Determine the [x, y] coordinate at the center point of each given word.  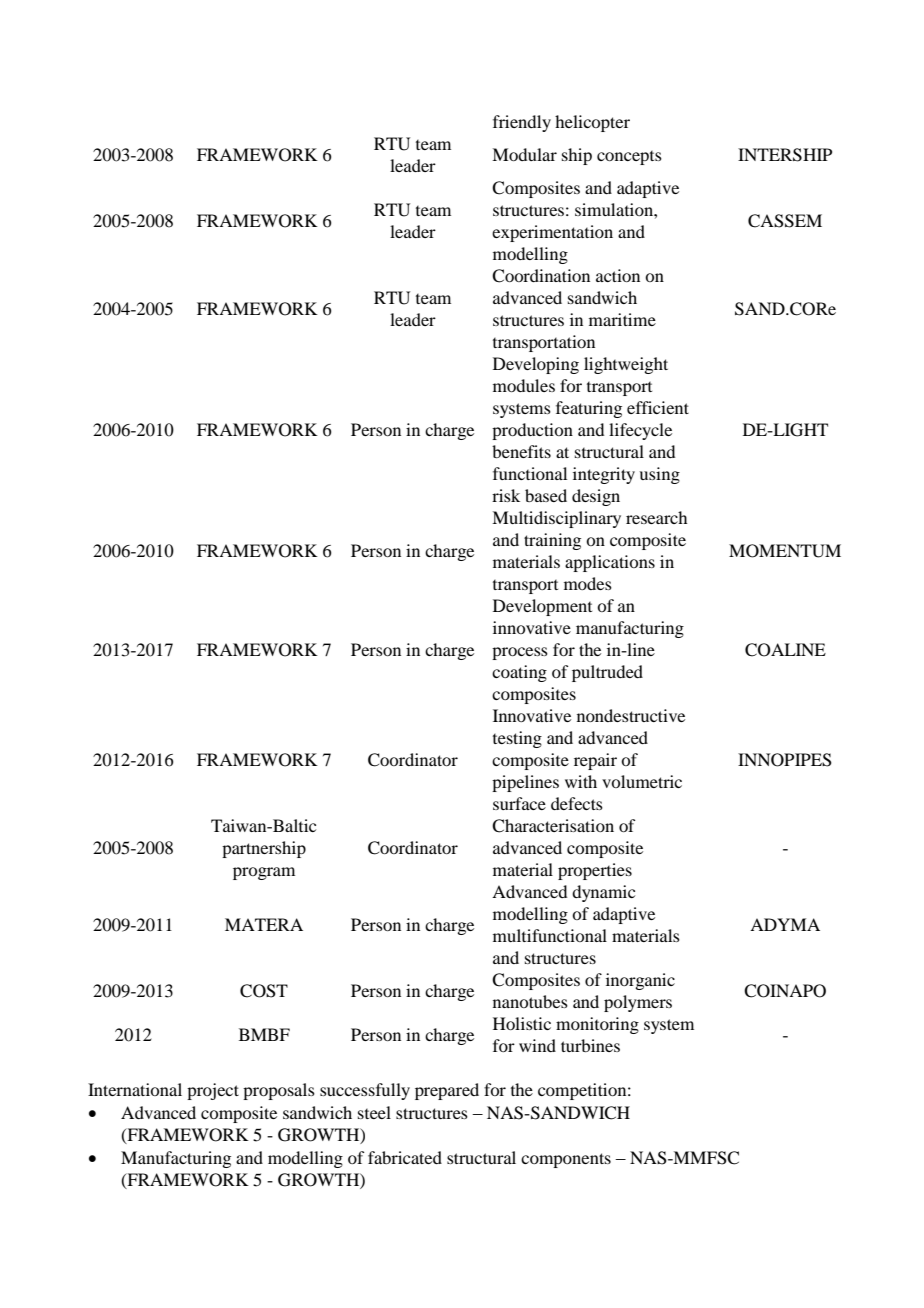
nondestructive [631, 715]
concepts [629, 158]
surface [519, 803]
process [520, 653]
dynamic [603, 893]
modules [524, 385]
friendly [522, 123]
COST [264, 991]
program [264, 873]
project [213, 1091]
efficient [658, 407]
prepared [447, 1091]
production [532, 431]
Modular [524, 154]
